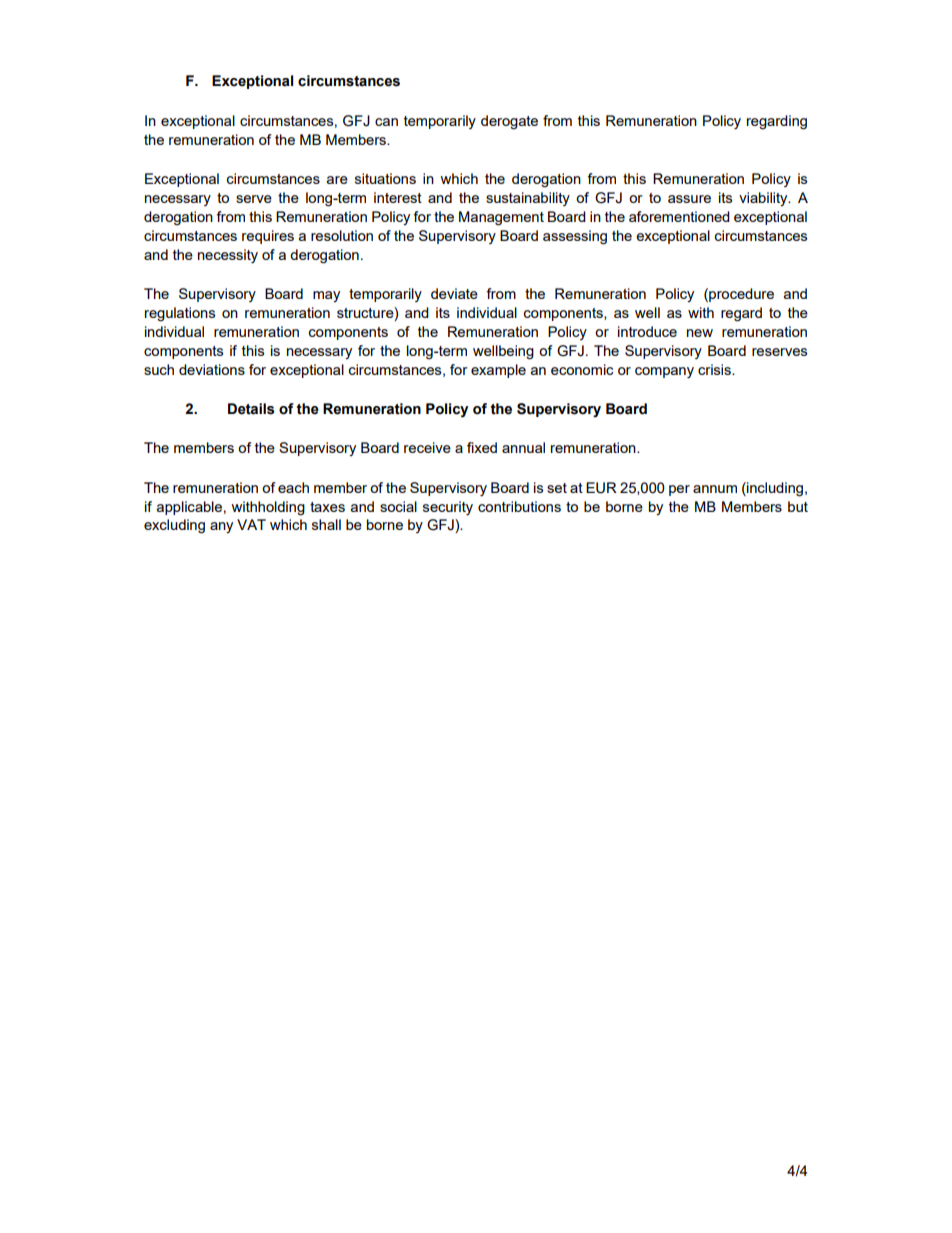 The width and height of the page is (952, 1233). Describe the element at coordinates (180, 314) in the page. I see `regulations` at that location.
